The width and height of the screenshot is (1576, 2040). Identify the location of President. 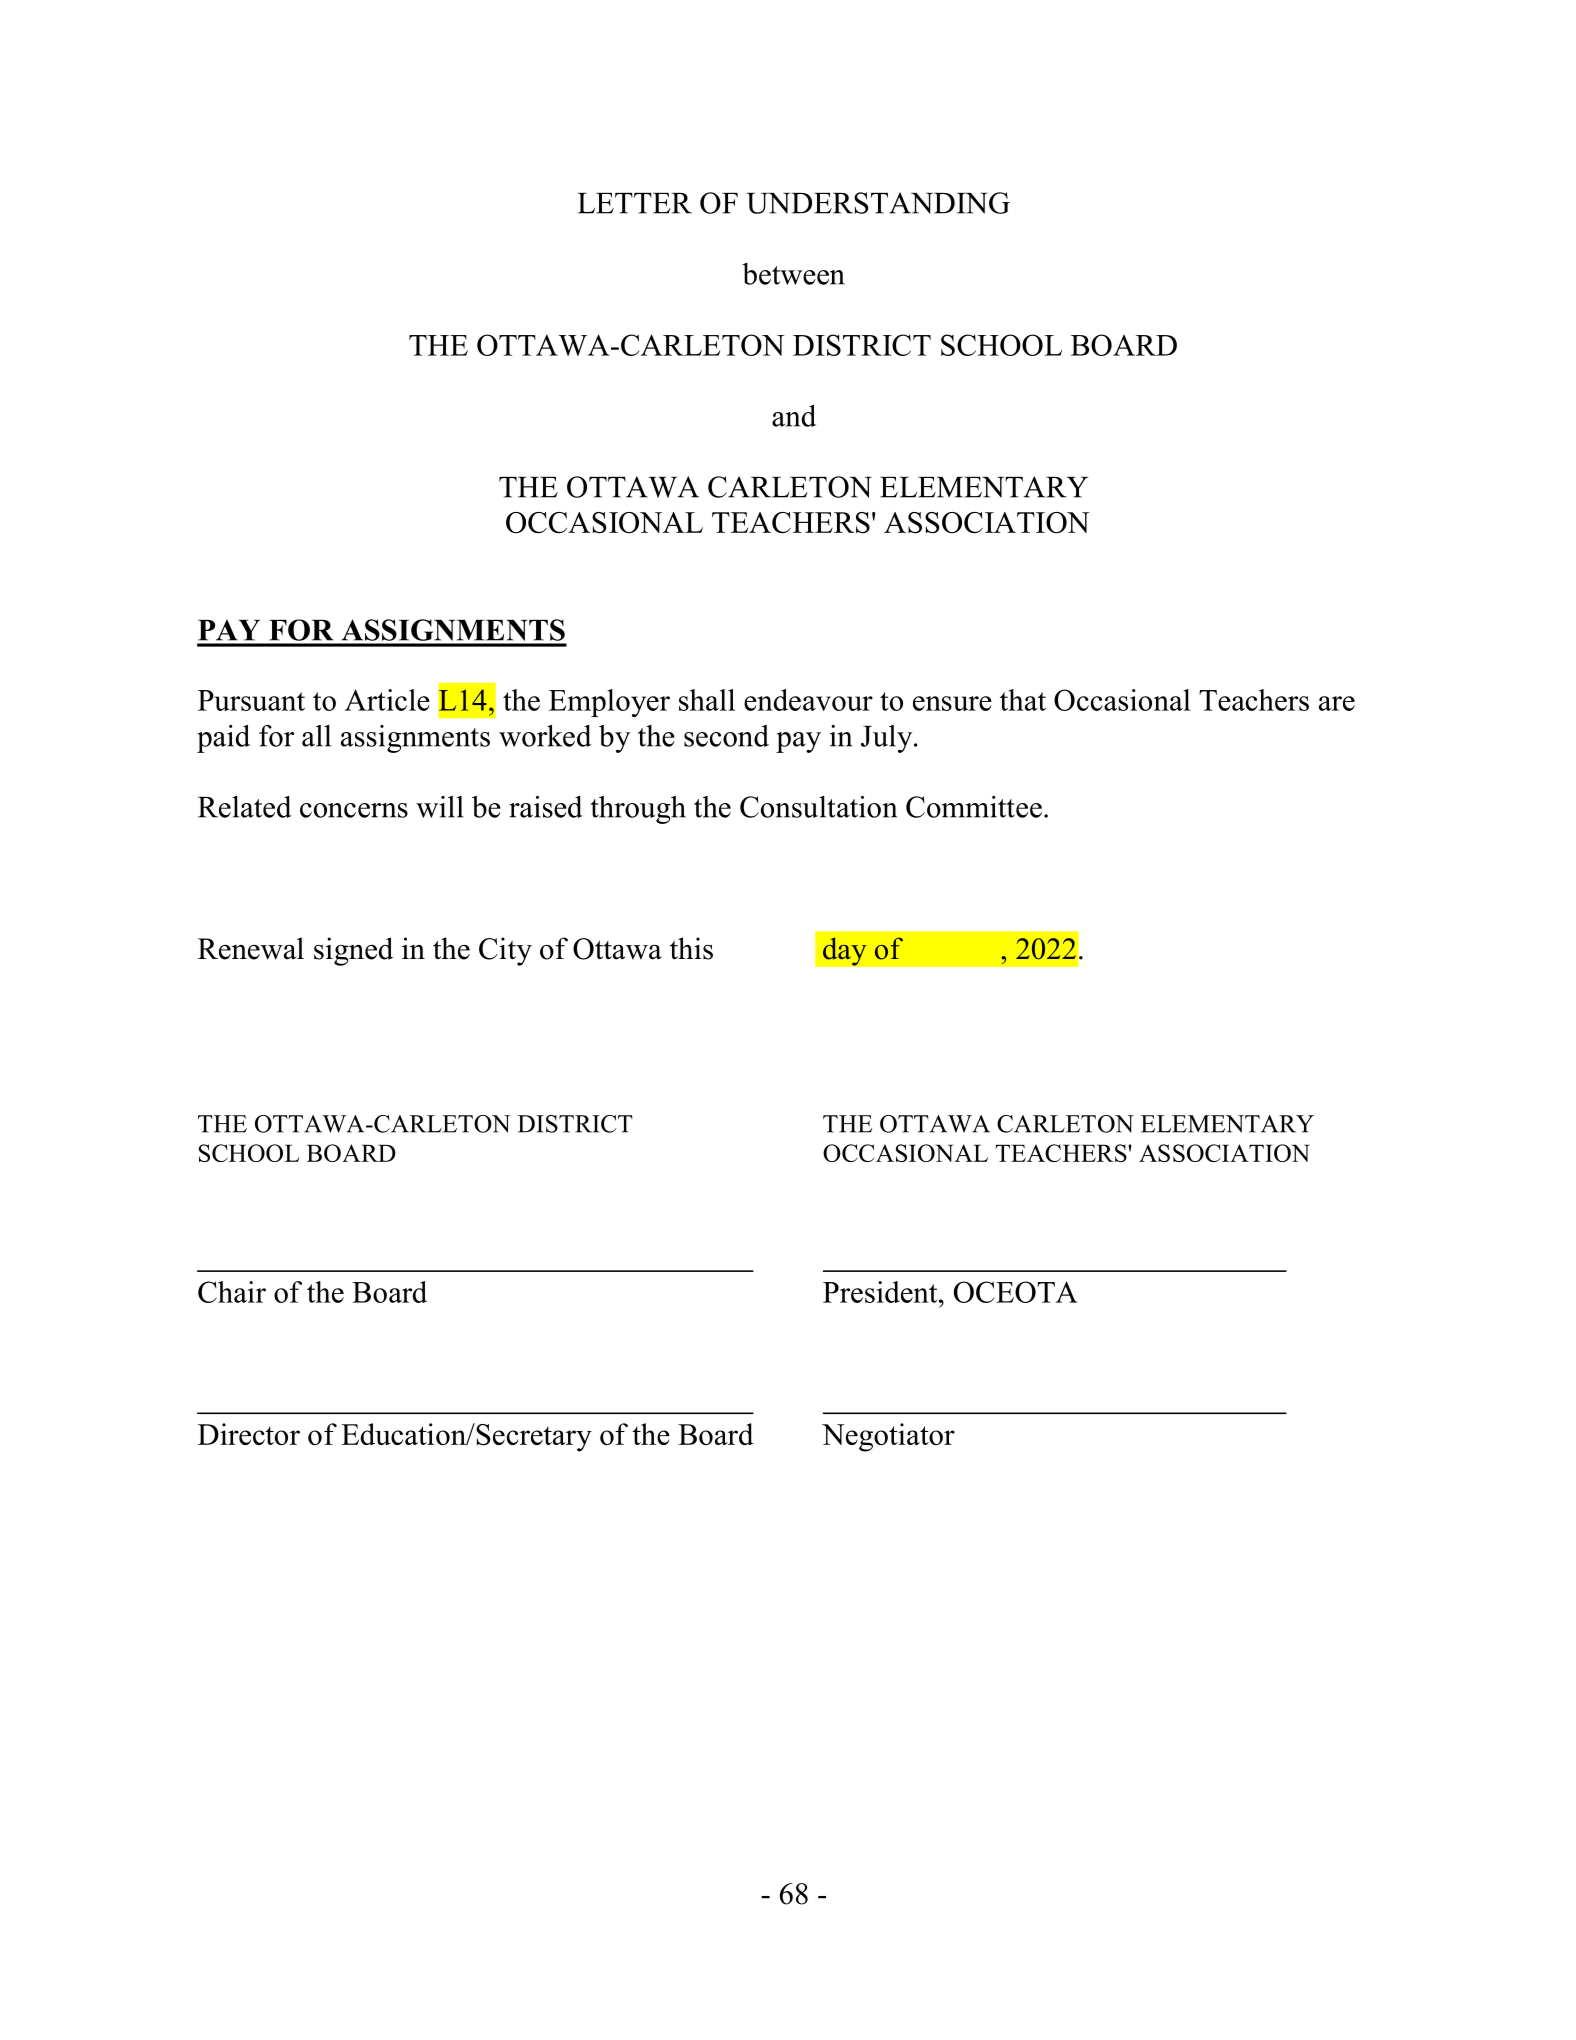
(881, 1292).
